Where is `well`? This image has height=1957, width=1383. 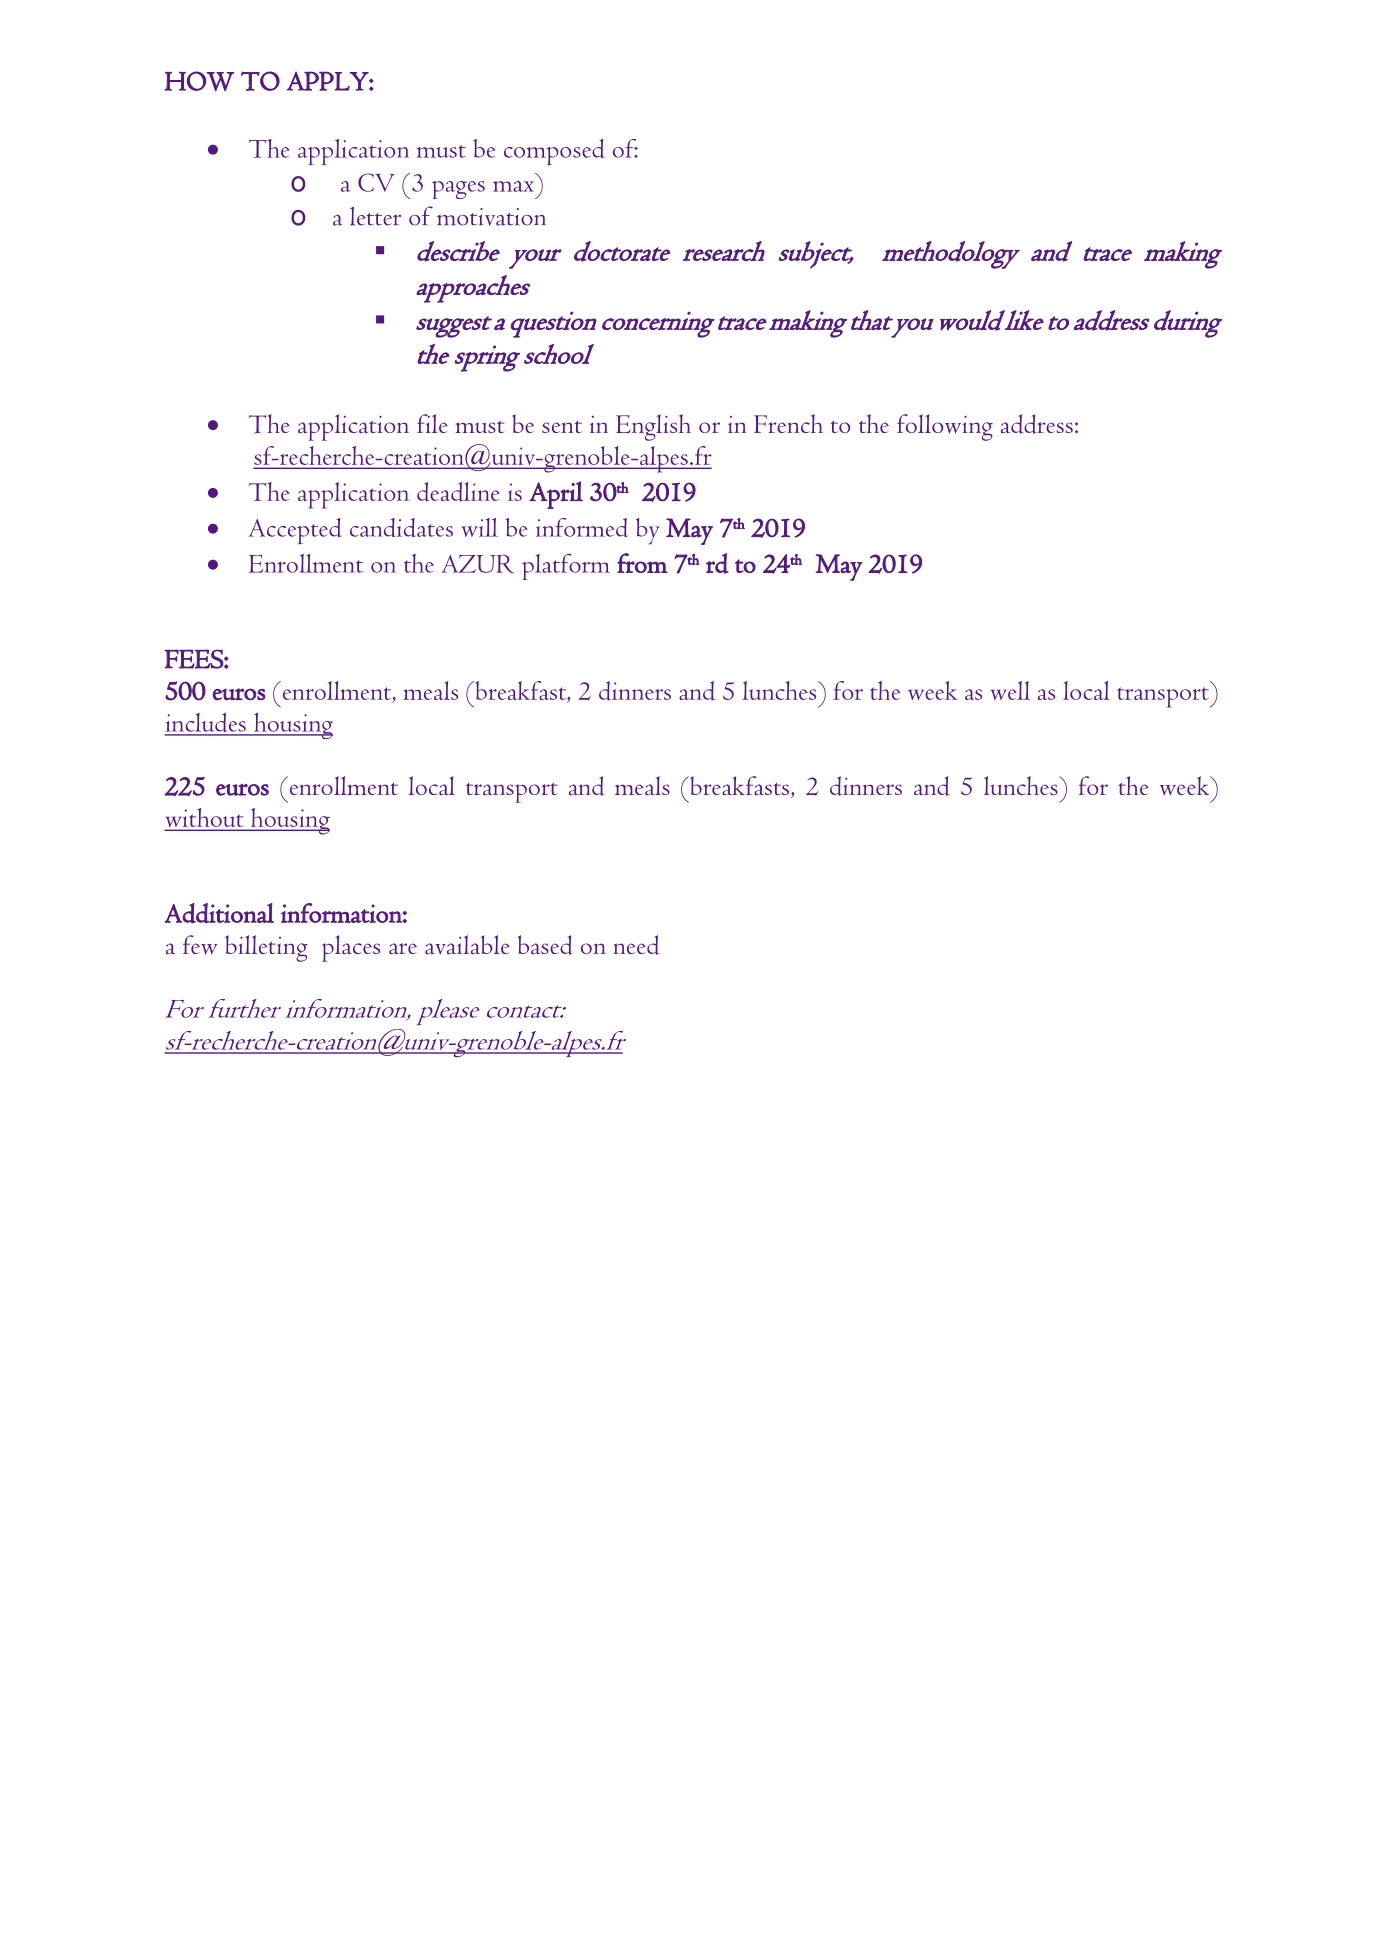 well is located at coordinates (1010, 690).
